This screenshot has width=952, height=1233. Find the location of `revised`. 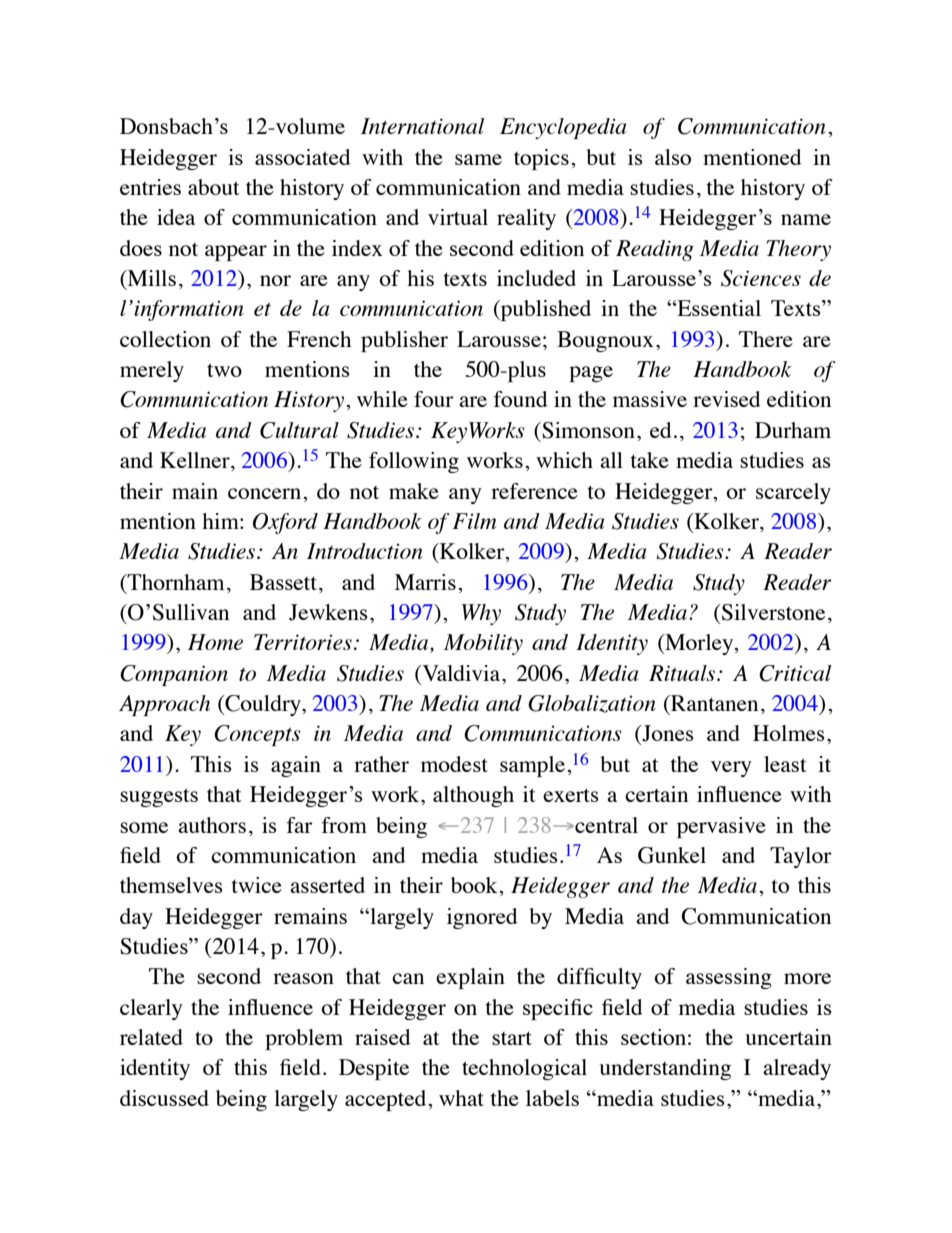

revised is located at coordinates (727, 399).
